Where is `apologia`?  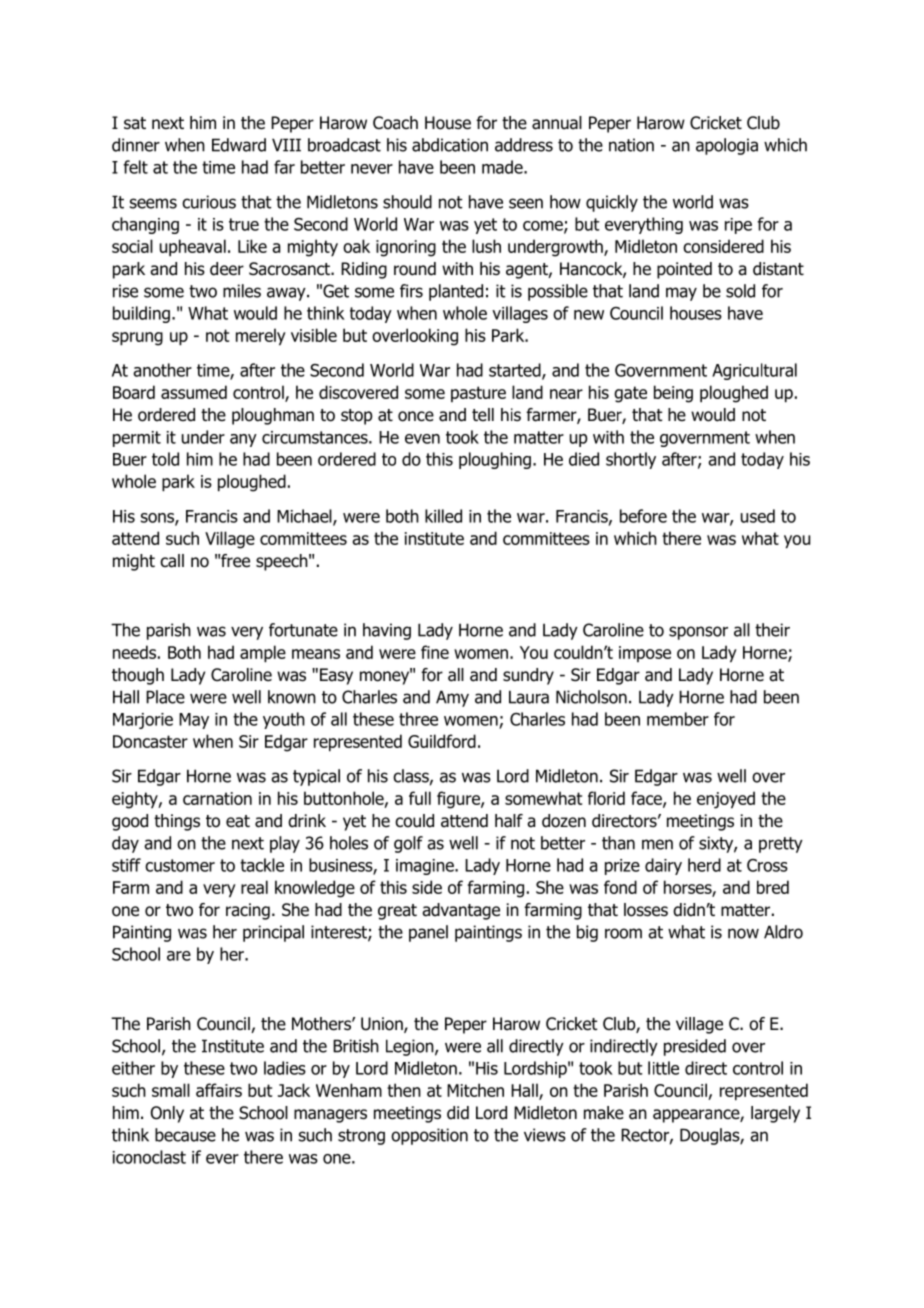
apologia is located at coordinates (727, 146).
